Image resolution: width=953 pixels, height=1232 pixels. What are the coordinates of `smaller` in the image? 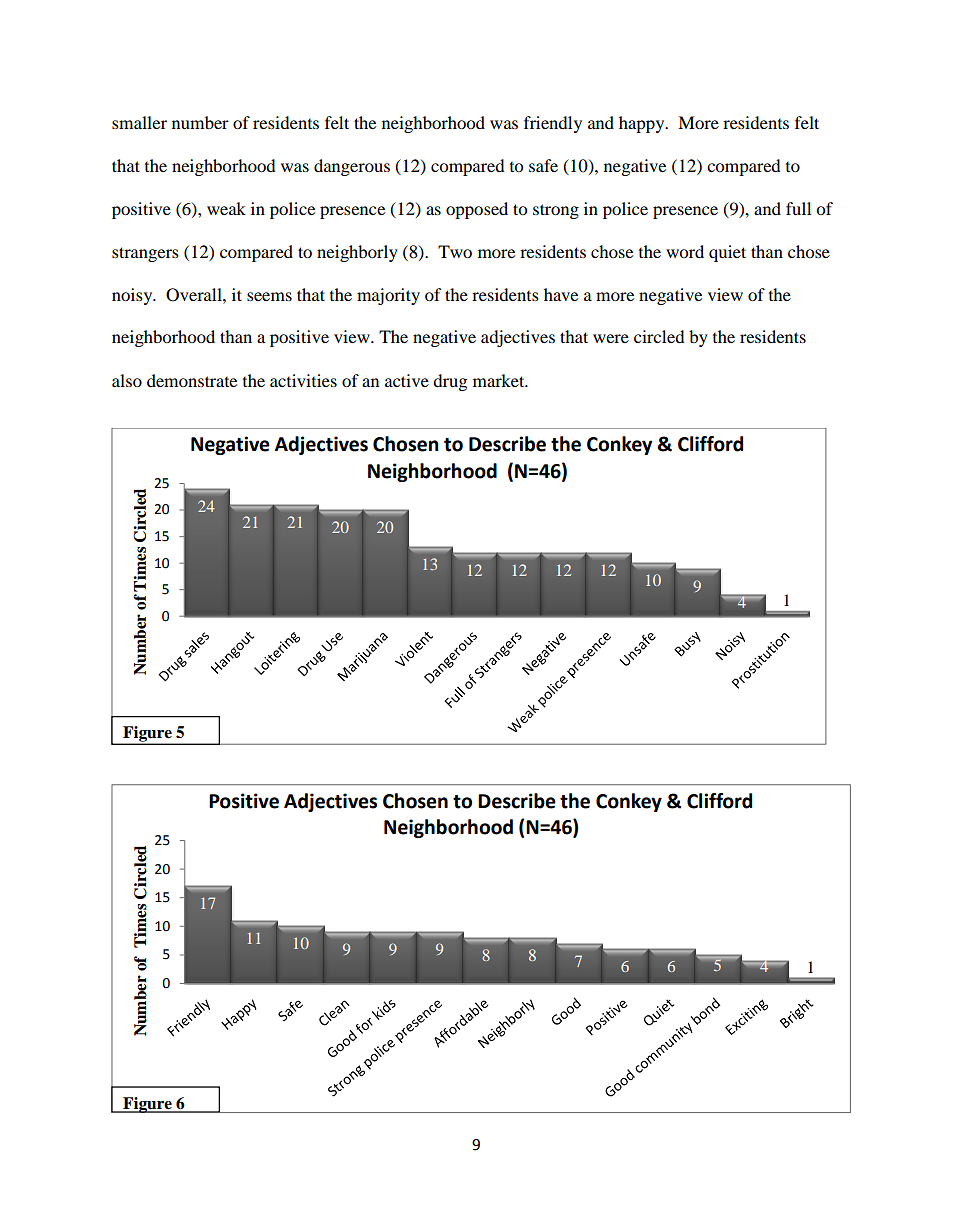 It's located at (139, 122).
